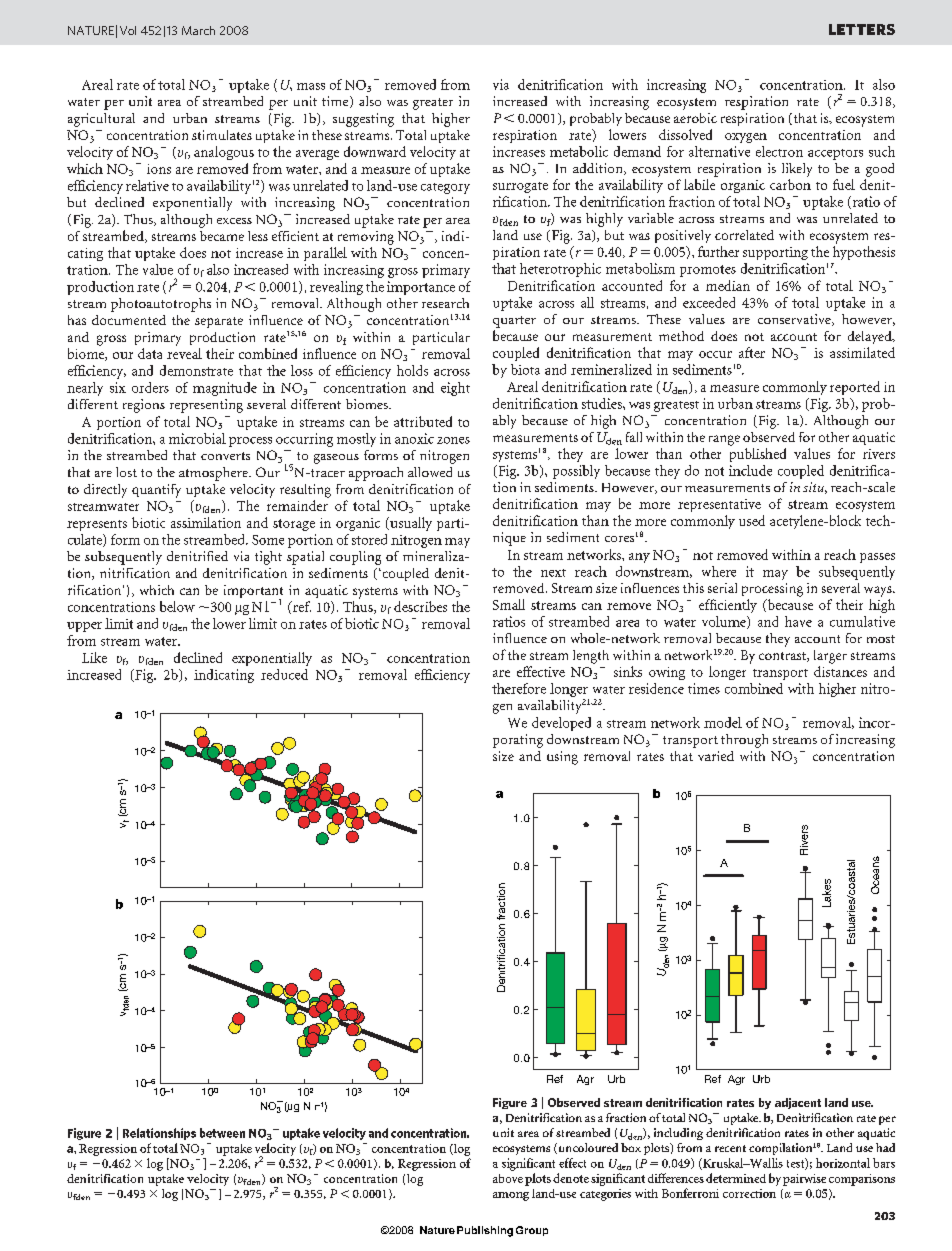 The image size is (952, 1251). I want to click on quarter, so click(514, 322).
